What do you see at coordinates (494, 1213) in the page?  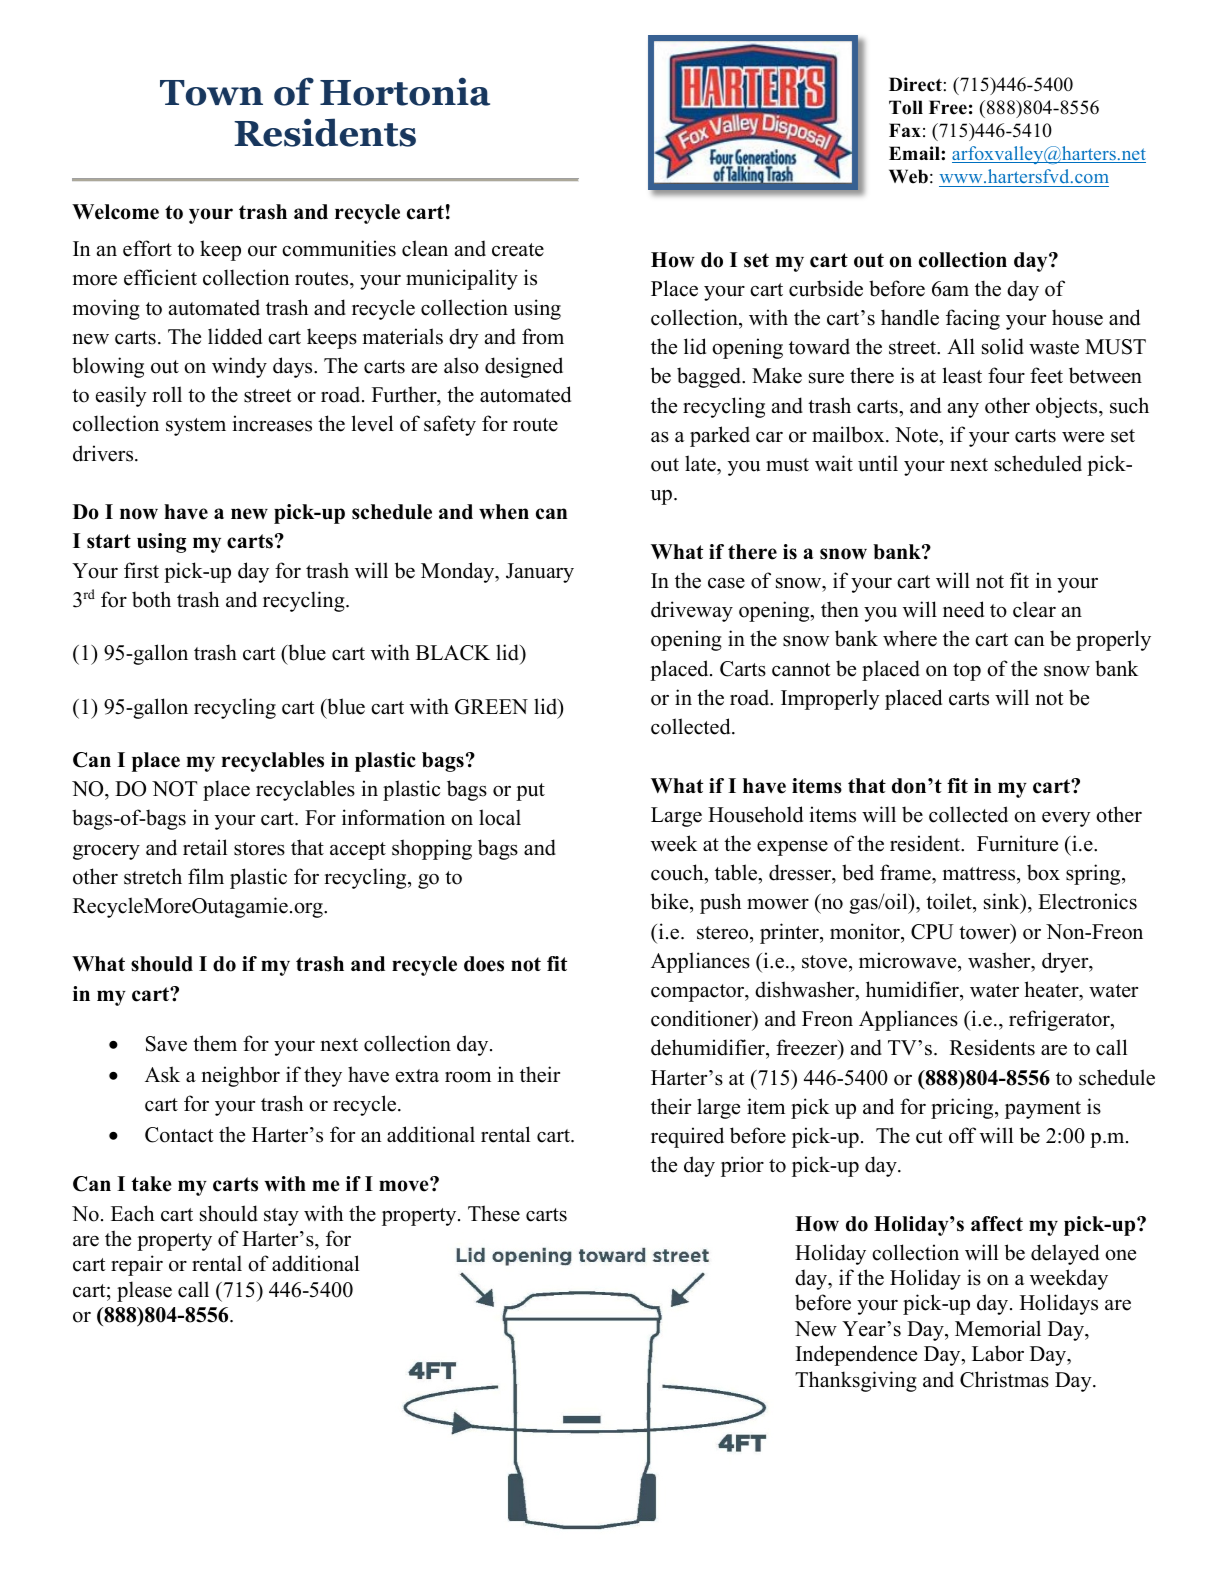 I see `These` at bounding box center [494, 1213].
